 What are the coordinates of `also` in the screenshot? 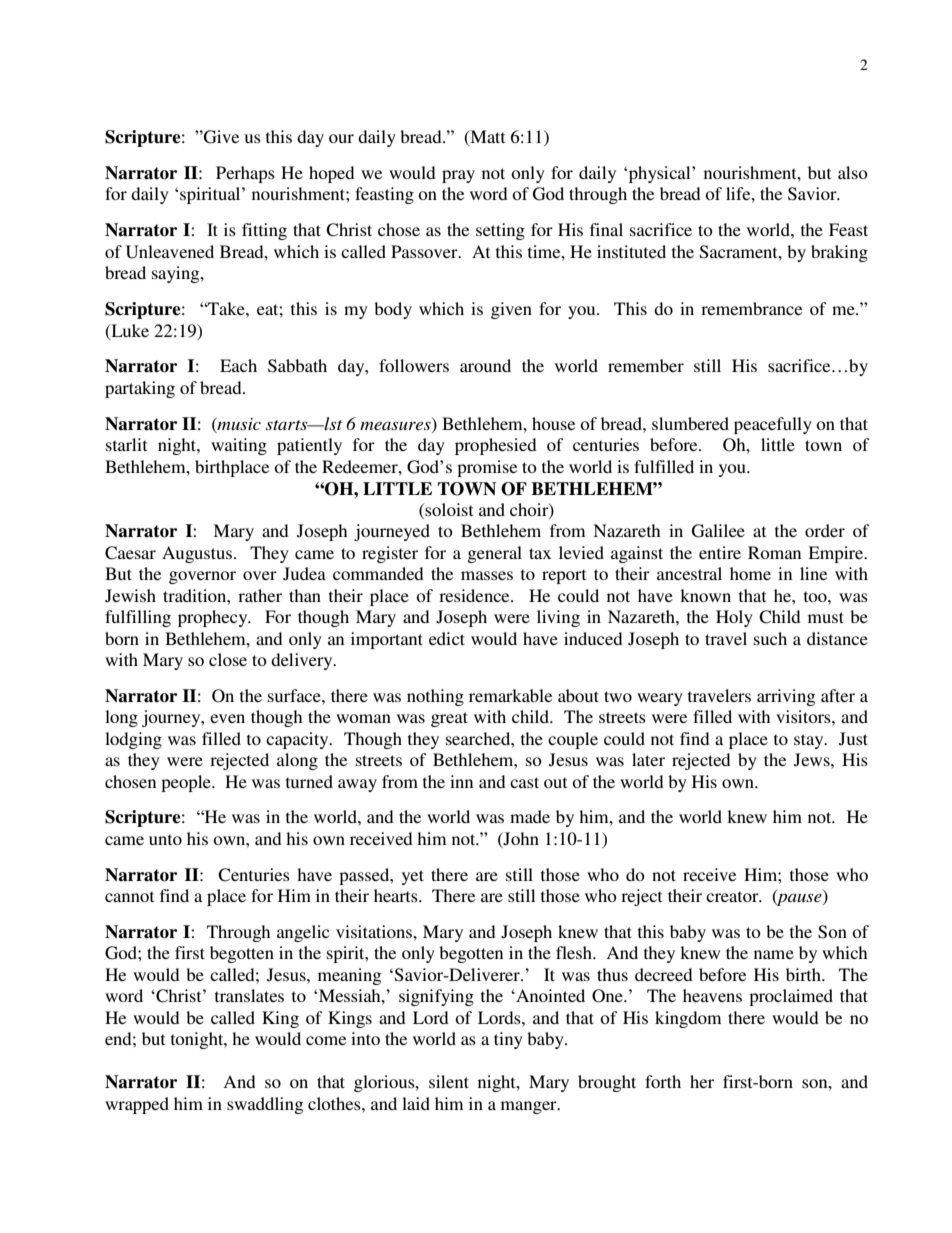 It's located at (853, 172).
